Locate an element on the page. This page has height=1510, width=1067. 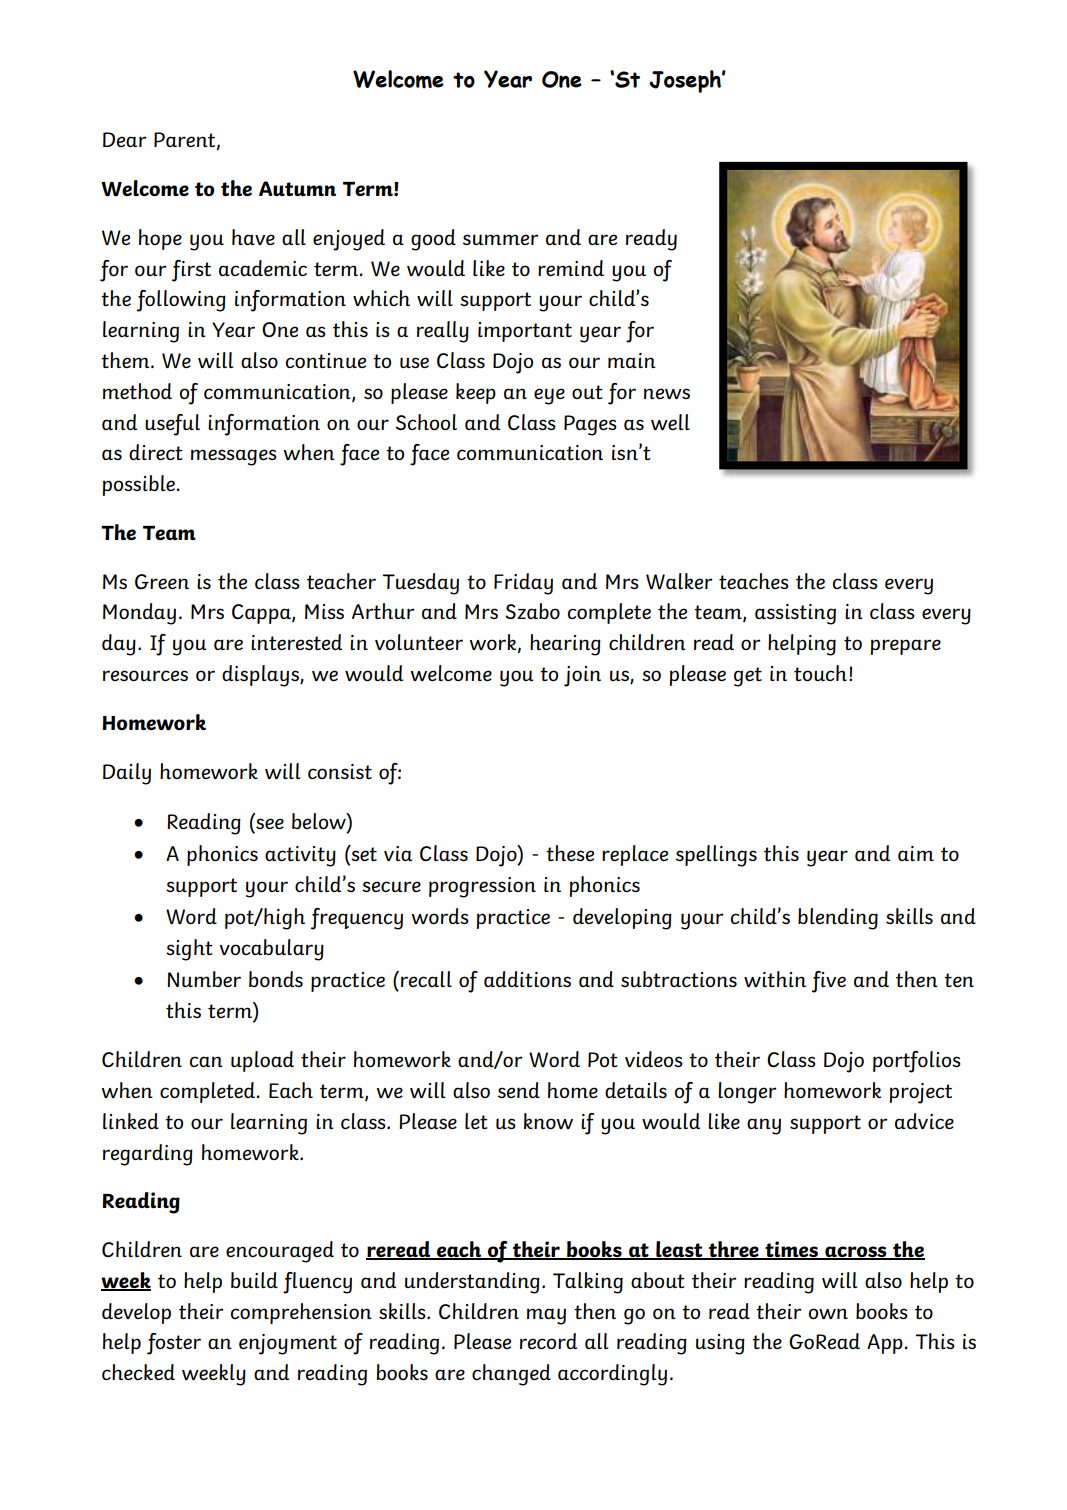
summer is located at coordinates (501, 239).
